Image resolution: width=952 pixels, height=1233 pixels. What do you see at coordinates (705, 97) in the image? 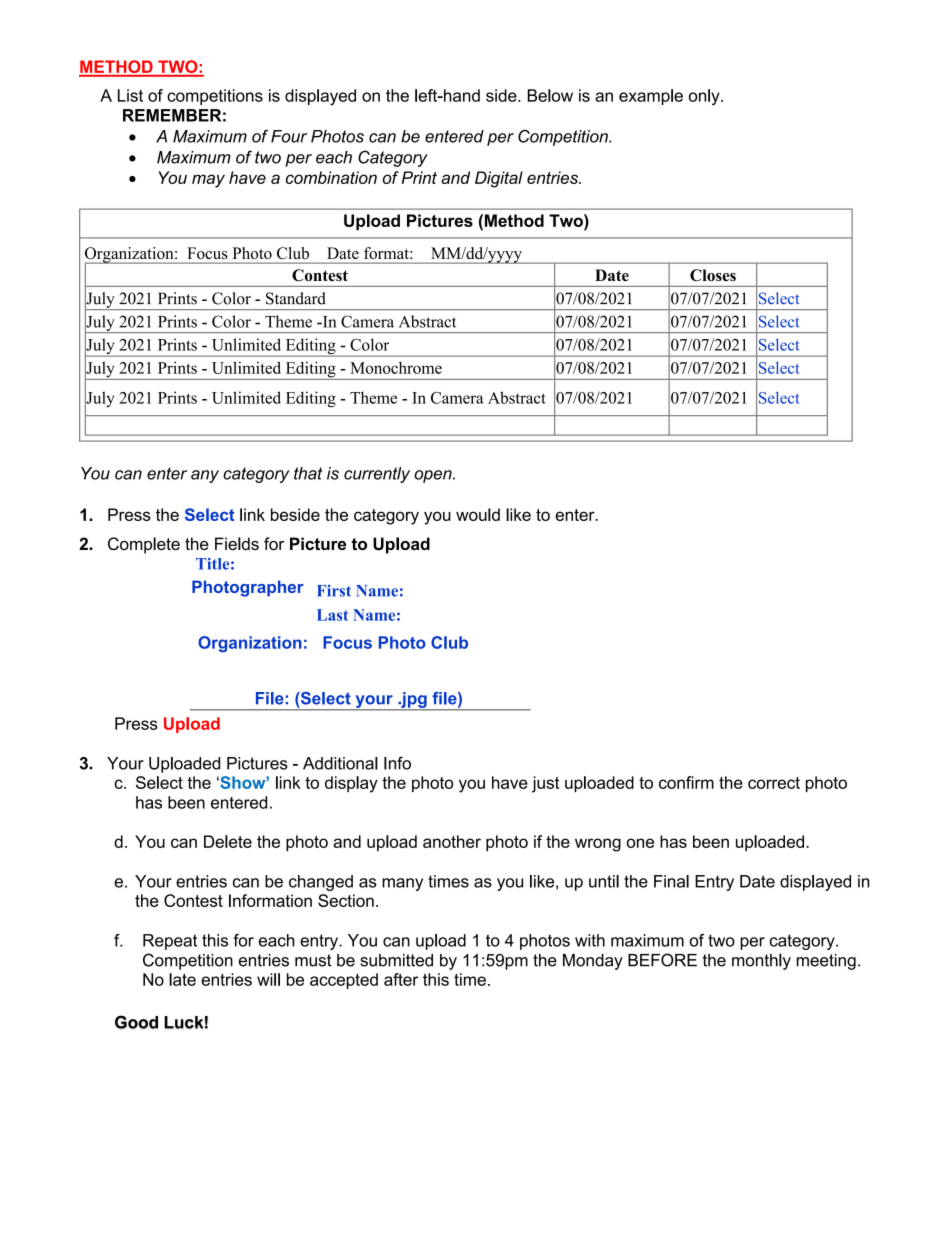
I see `only` at bounding box center [705, 97].
